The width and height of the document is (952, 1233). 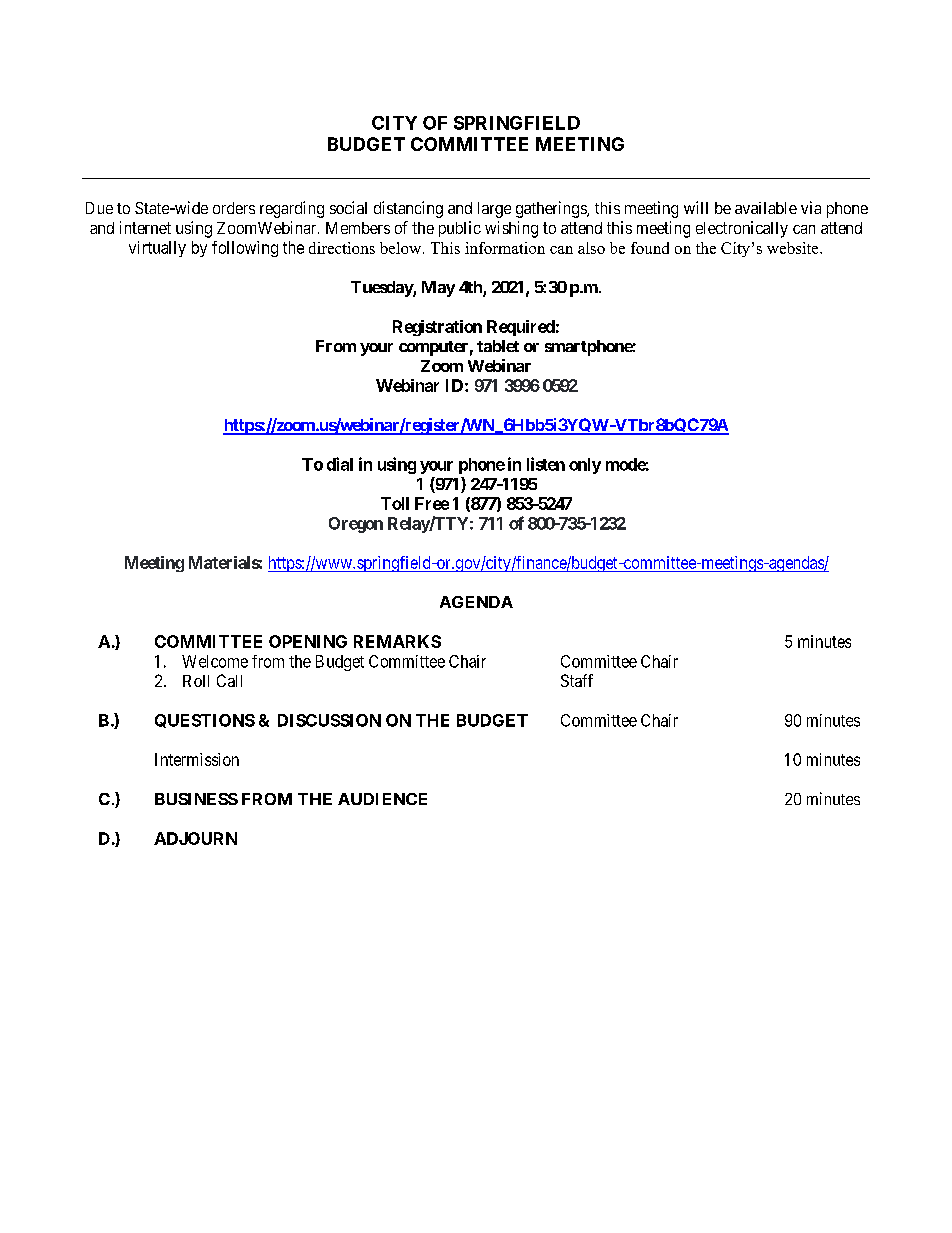 I want to click on internet, so click(x=145, y=227).
